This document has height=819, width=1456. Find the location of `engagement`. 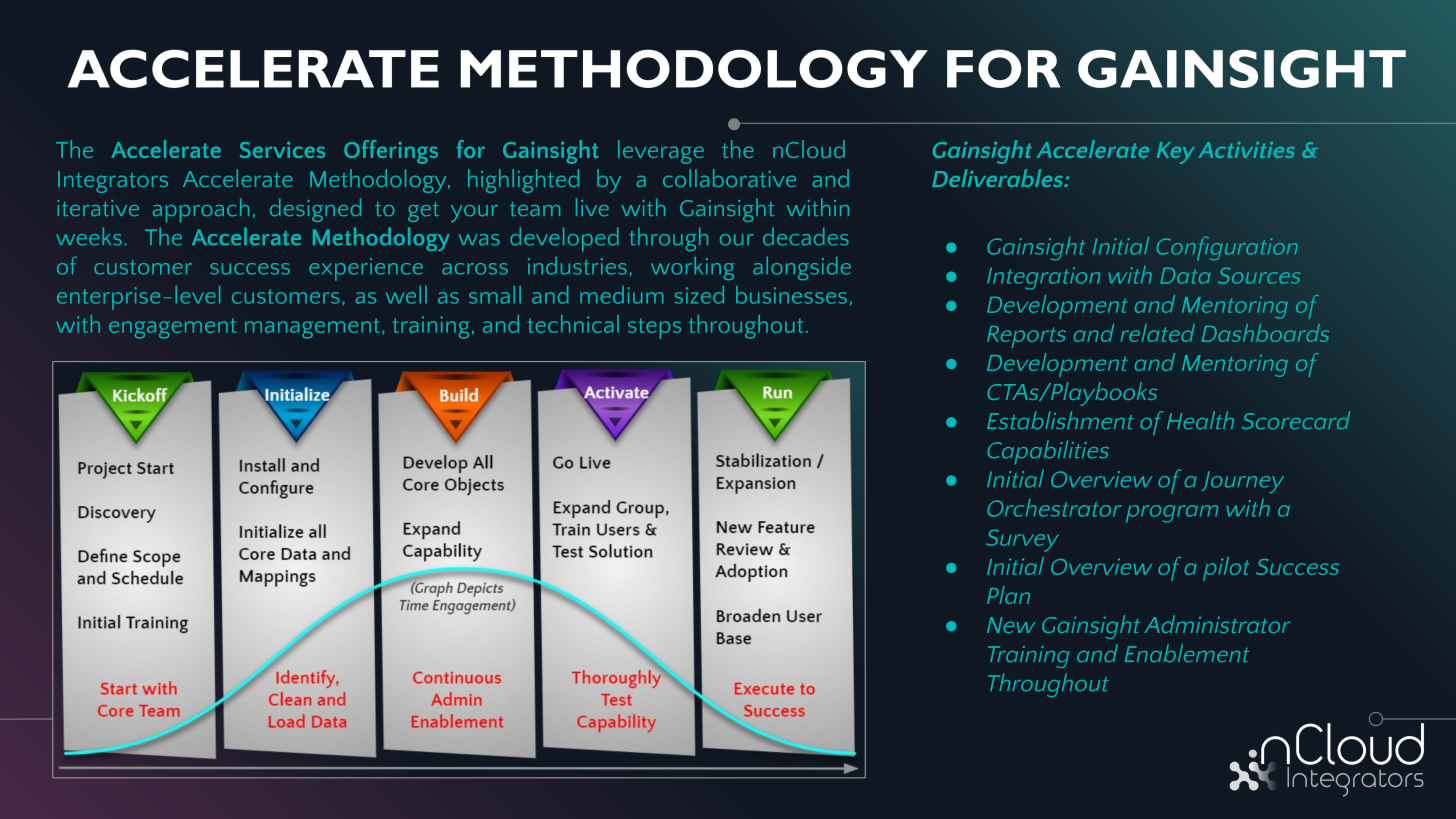

engagement is located at coordinates (172, 328).
